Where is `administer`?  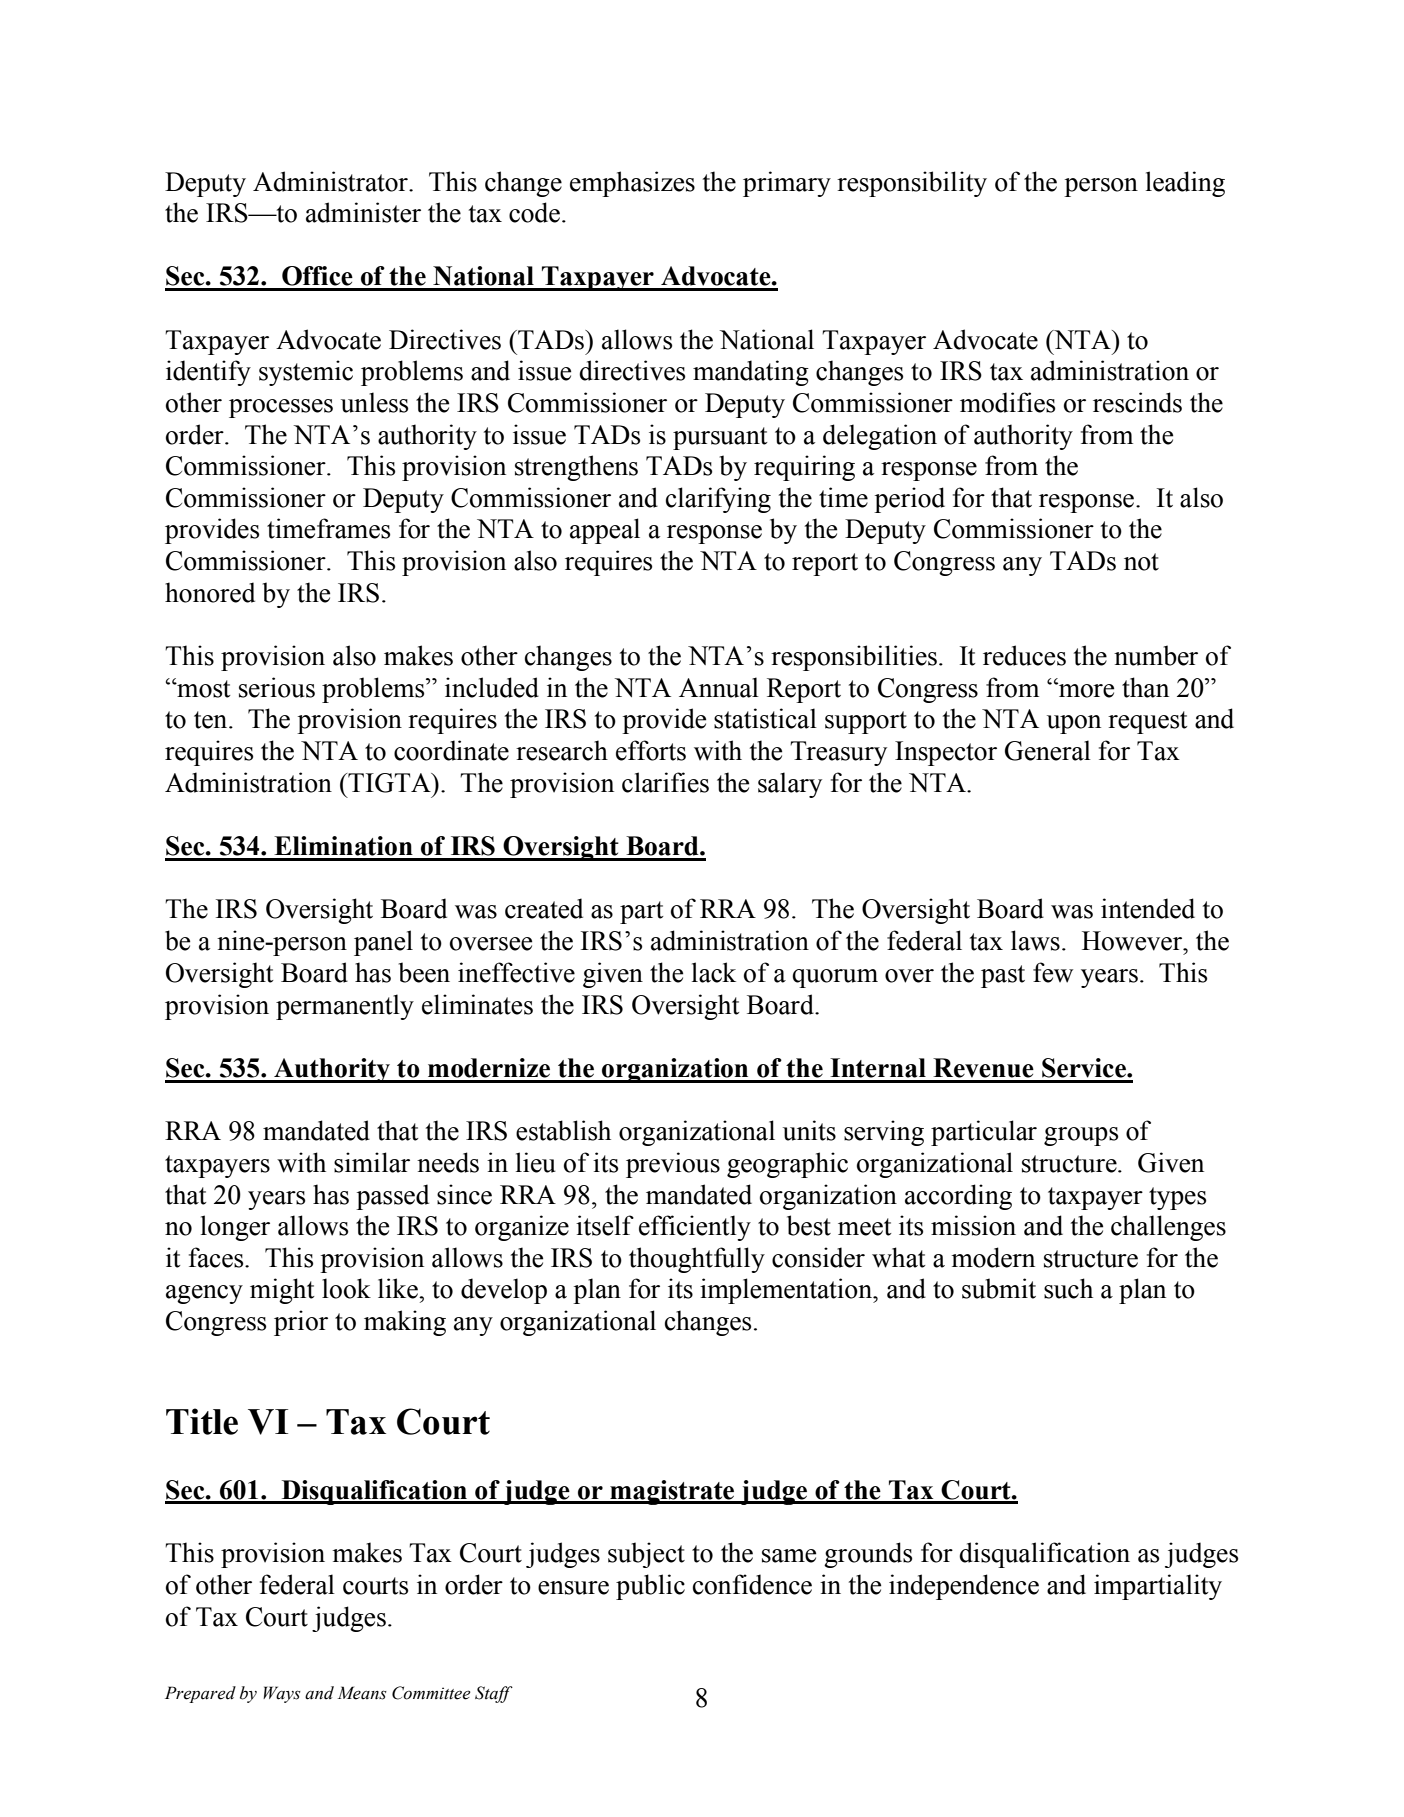 administer is located at coordinates (363, 212).
